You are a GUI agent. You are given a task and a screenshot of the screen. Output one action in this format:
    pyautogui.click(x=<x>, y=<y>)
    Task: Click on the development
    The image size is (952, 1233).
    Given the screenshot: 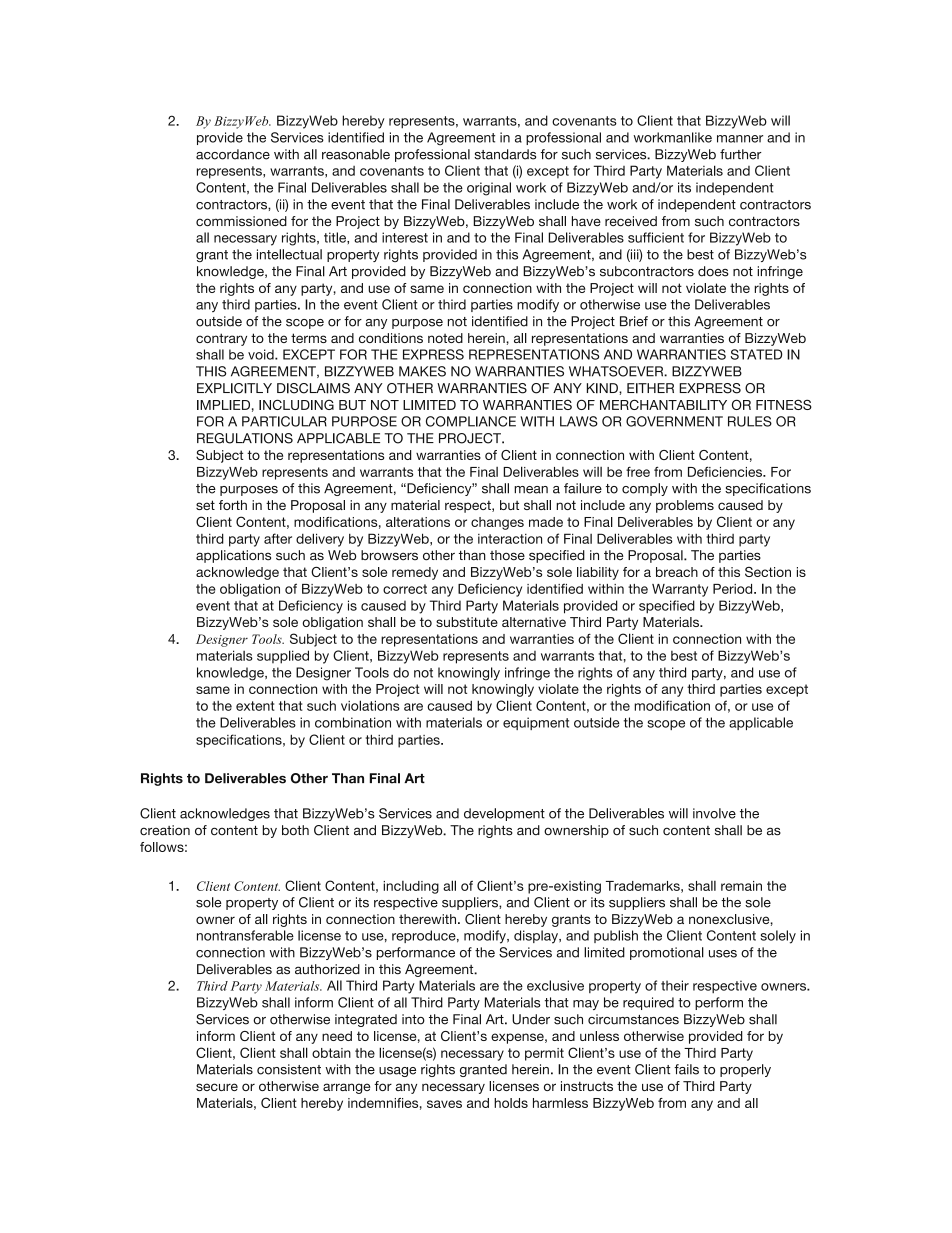 What is the action you would take?
    pyautogui.click(x=504, y=814)
